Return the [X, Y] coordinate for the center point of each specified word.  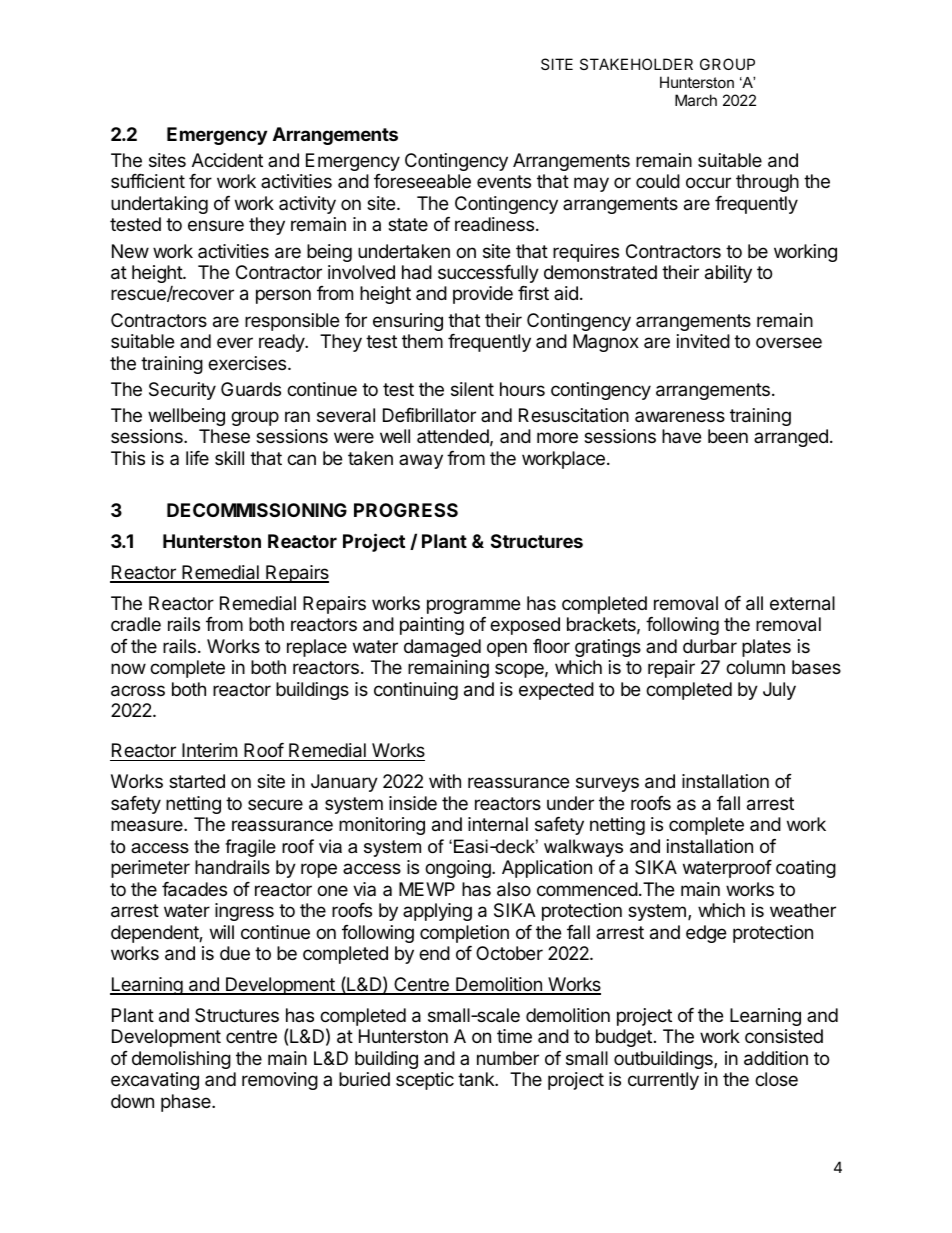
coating [806, 869]
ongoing [459, 869]
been [728, 436]
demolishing [181, 1060]
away [421, 461]
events [504, 181]
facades [194, 889]
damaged [442, 648]
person [283, 296]
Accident [227, 160]
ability [728, 274]
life [197, 458]
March [696, 100]
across [138, 691]
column [755, 667]
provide [483, 295]
